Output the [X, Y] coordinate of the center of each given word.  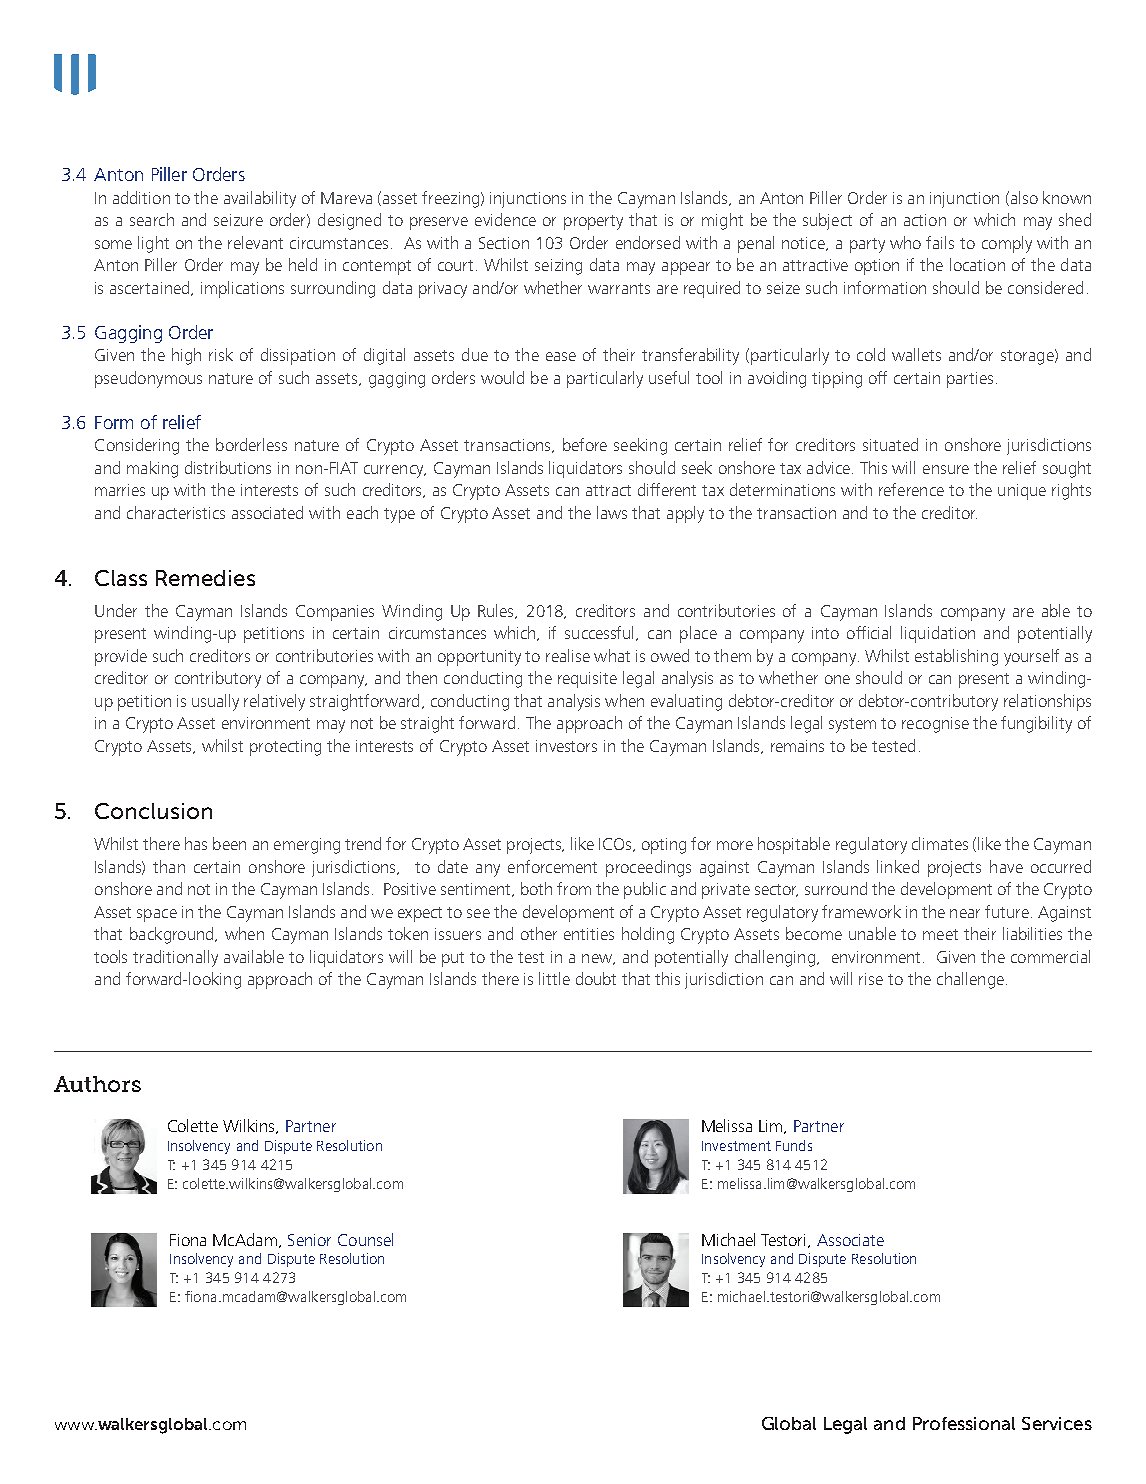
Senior [309, 1240]
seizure [238, 220]
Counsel [365, 1239]
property [593, 222]
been [229, 843]
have [1006, 866]
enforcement [552, 866]
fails [940, 242]
